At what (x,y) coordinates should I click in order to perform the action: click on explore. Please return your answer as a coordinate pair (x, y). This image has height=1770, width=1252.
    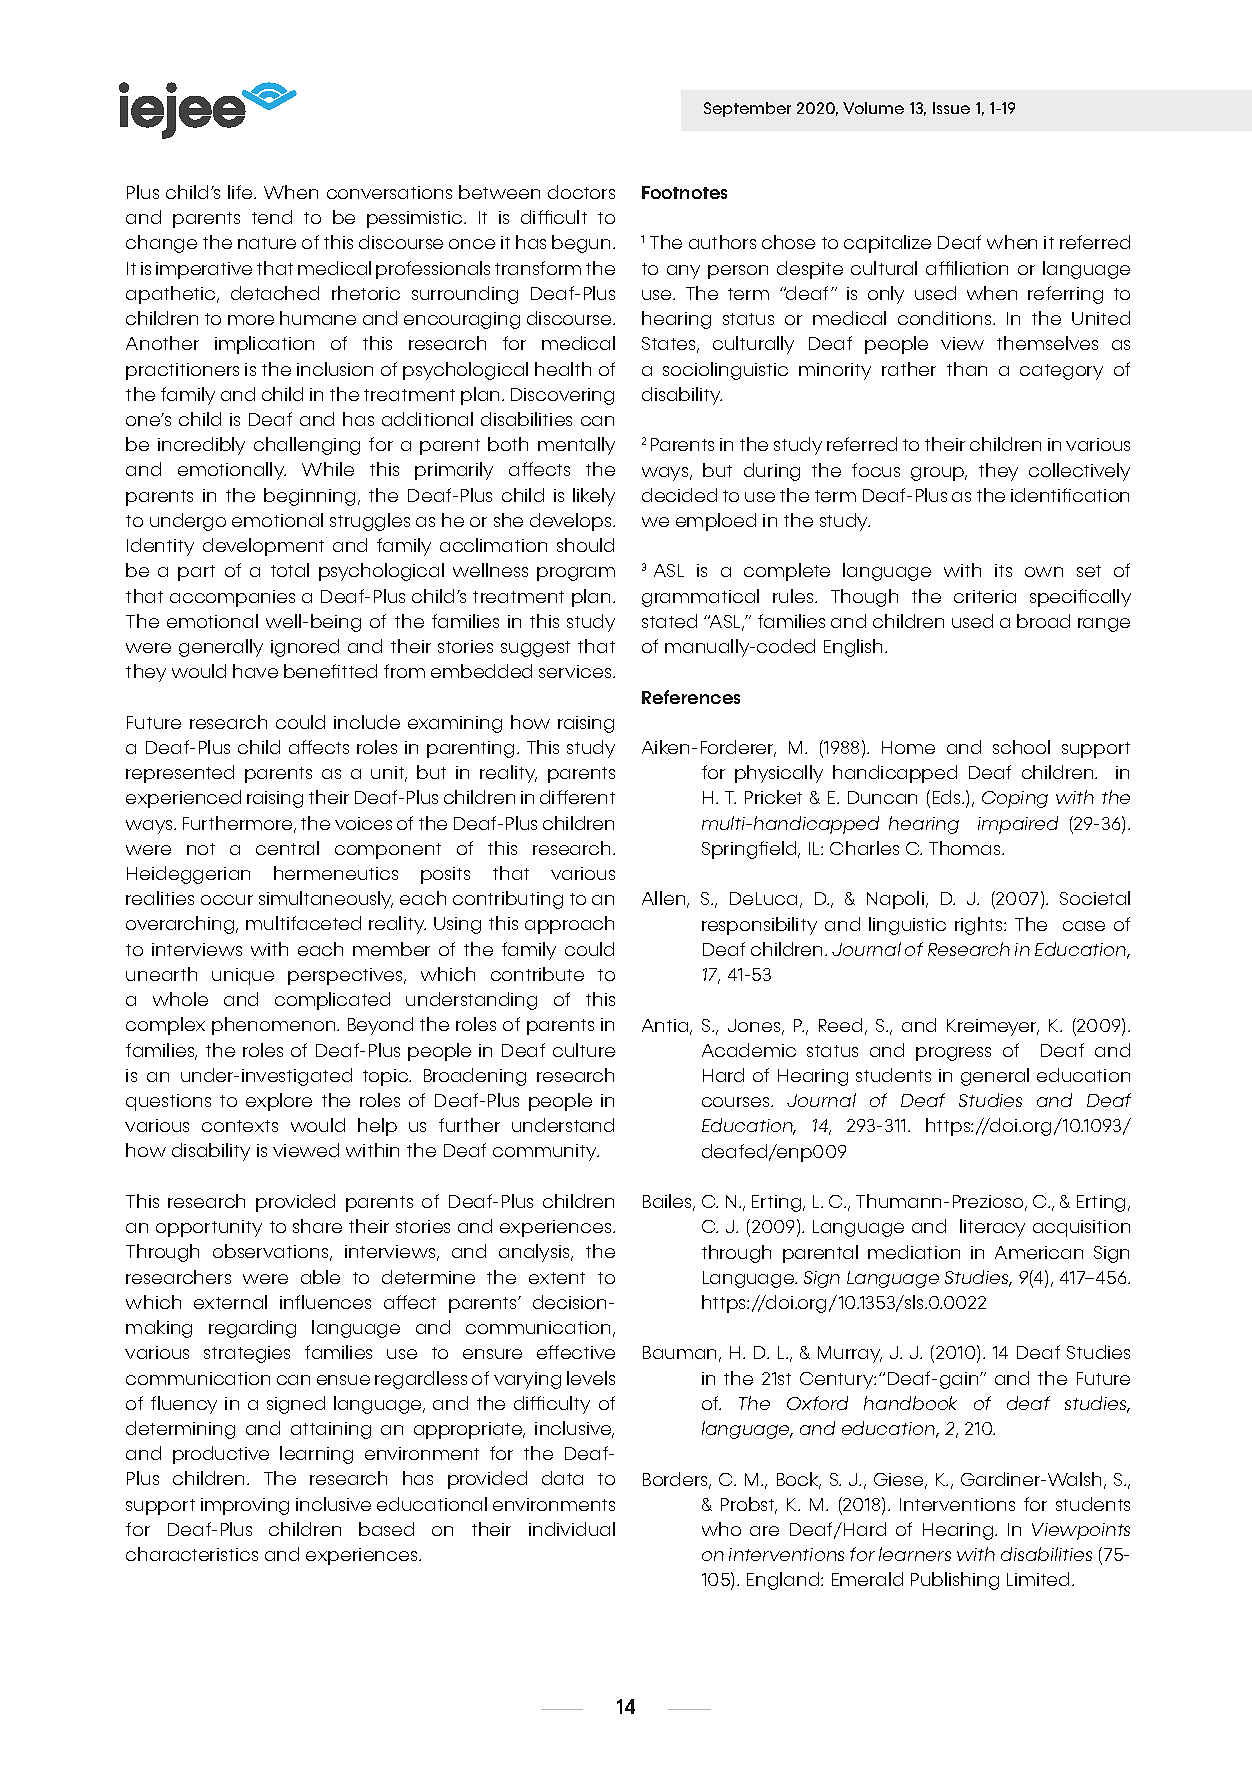
    Looking at the image, I should click on (279, 1102).
